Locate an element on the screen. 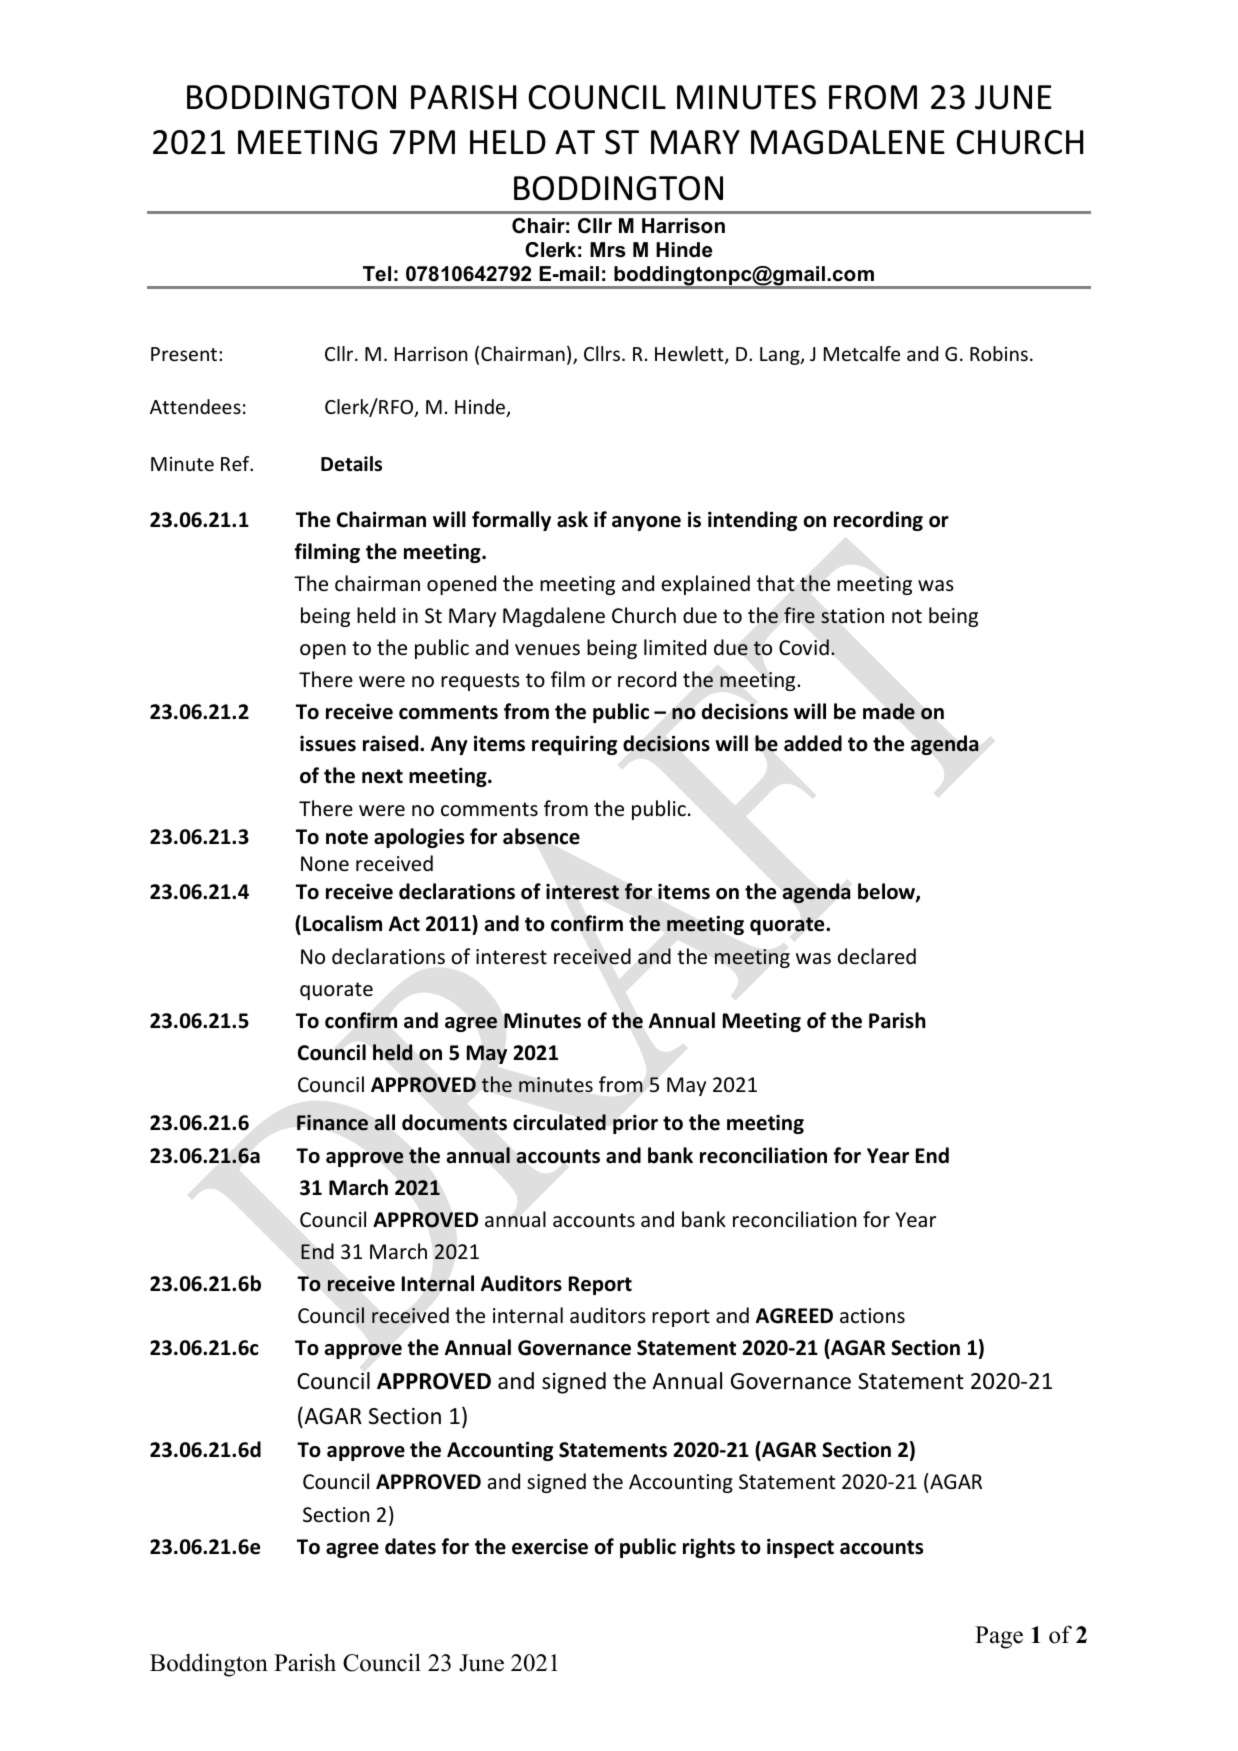  made is located at coordinates (889, 711).
